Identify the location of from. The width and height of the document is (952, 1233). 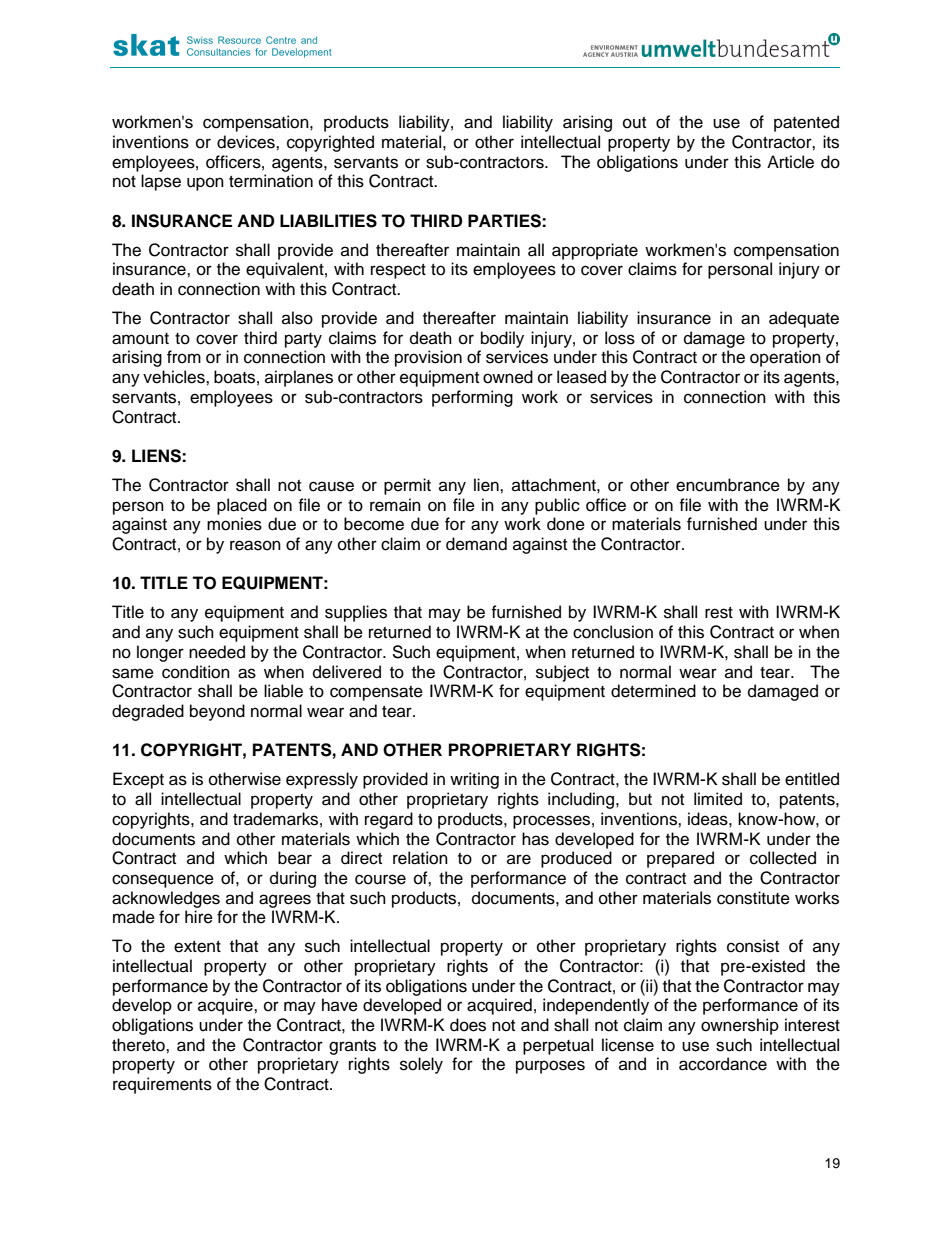
(184, 357).
